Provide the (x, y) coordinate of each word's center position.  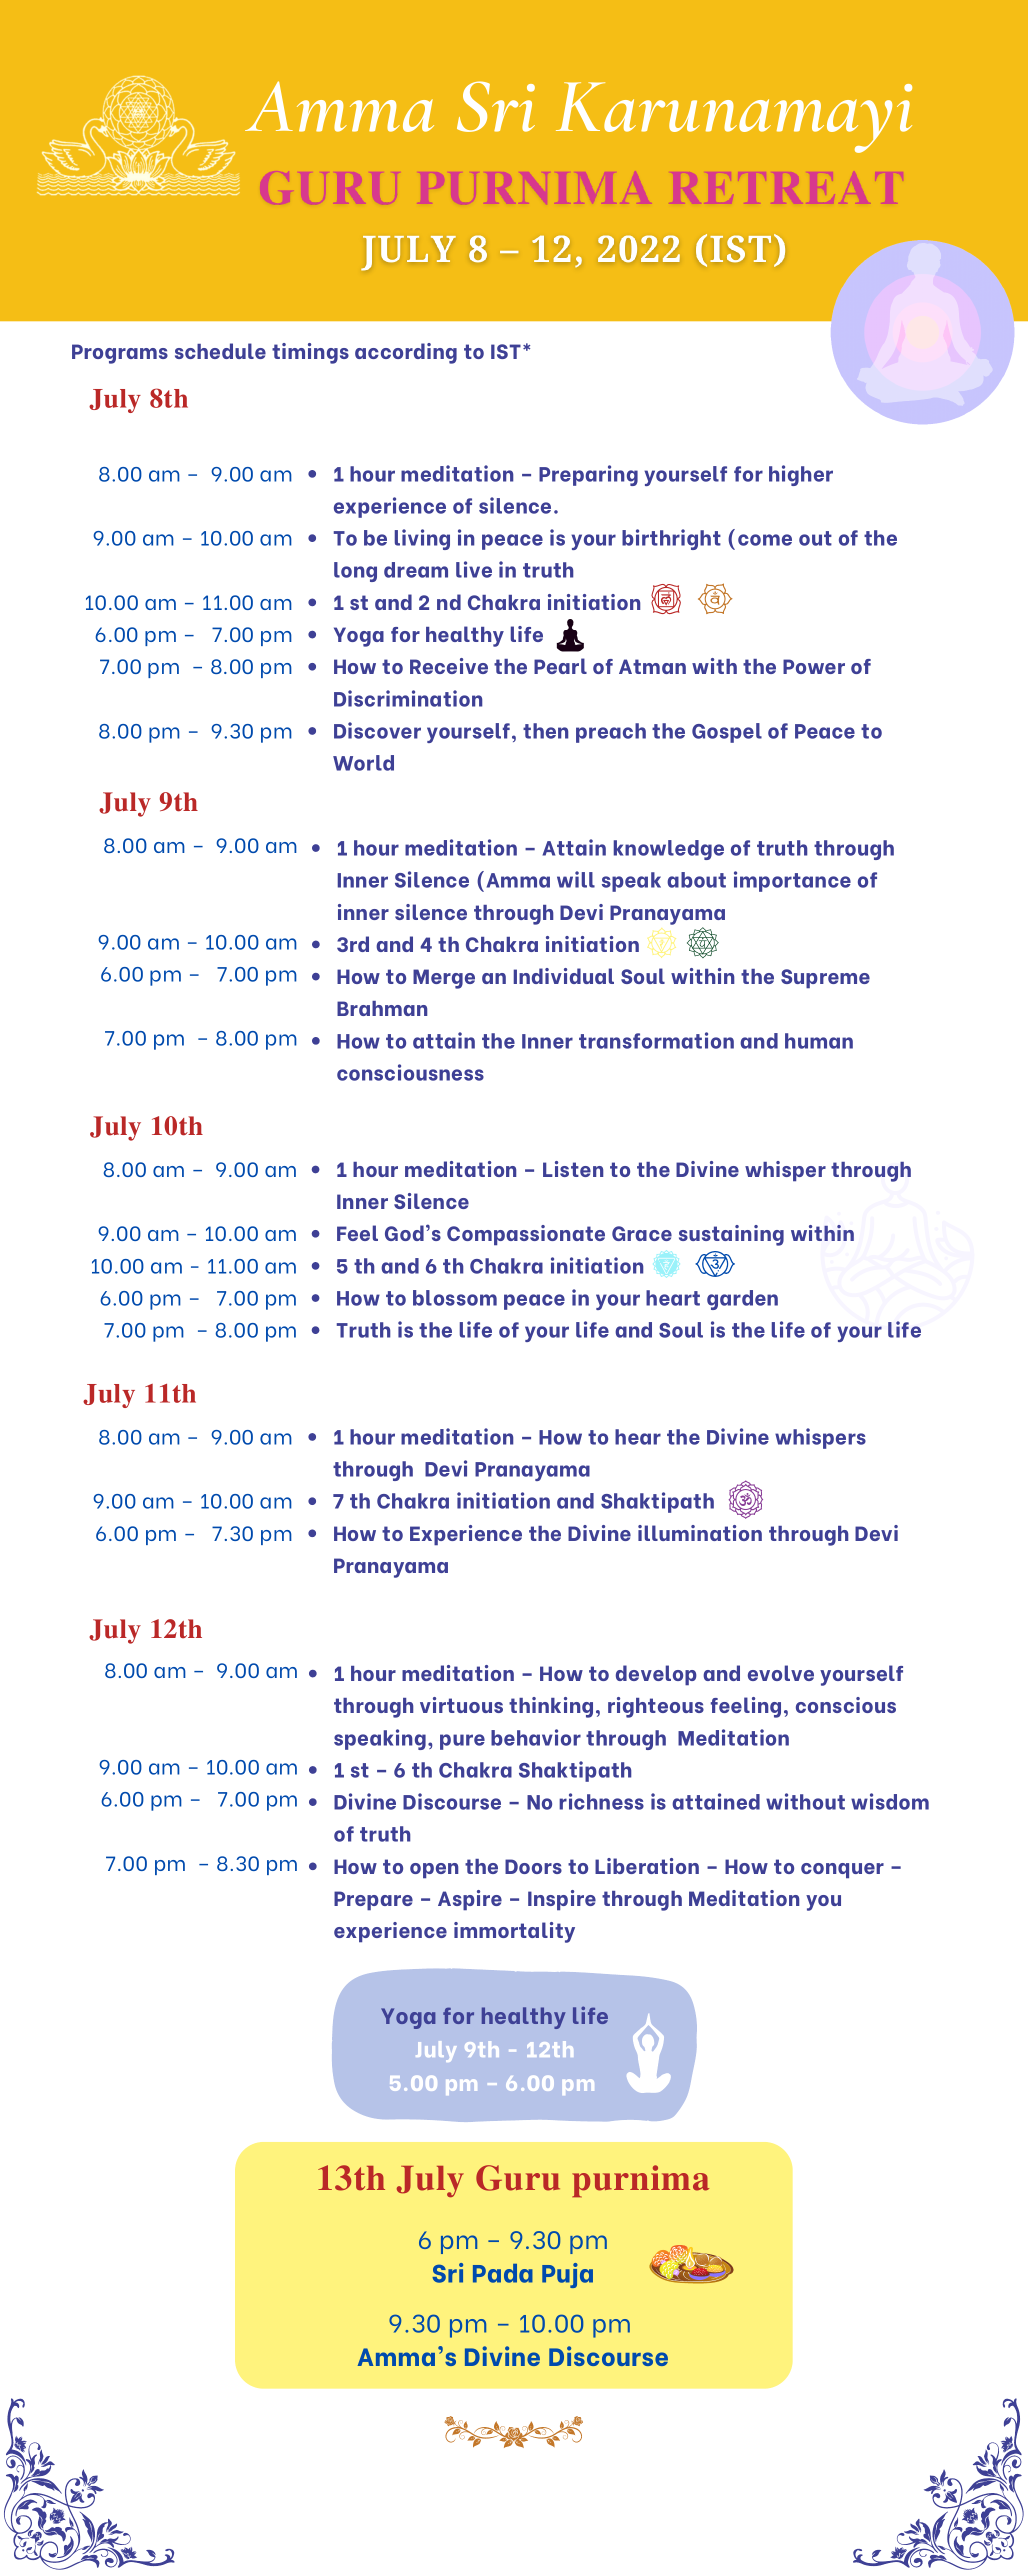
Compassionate (526, 1235)
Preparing (588, 475)
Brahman (382, 1008)
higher (801, 475)
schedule (220, 351)
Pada (503, 2273)
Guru (518, 2178)
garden (742, 1300)
